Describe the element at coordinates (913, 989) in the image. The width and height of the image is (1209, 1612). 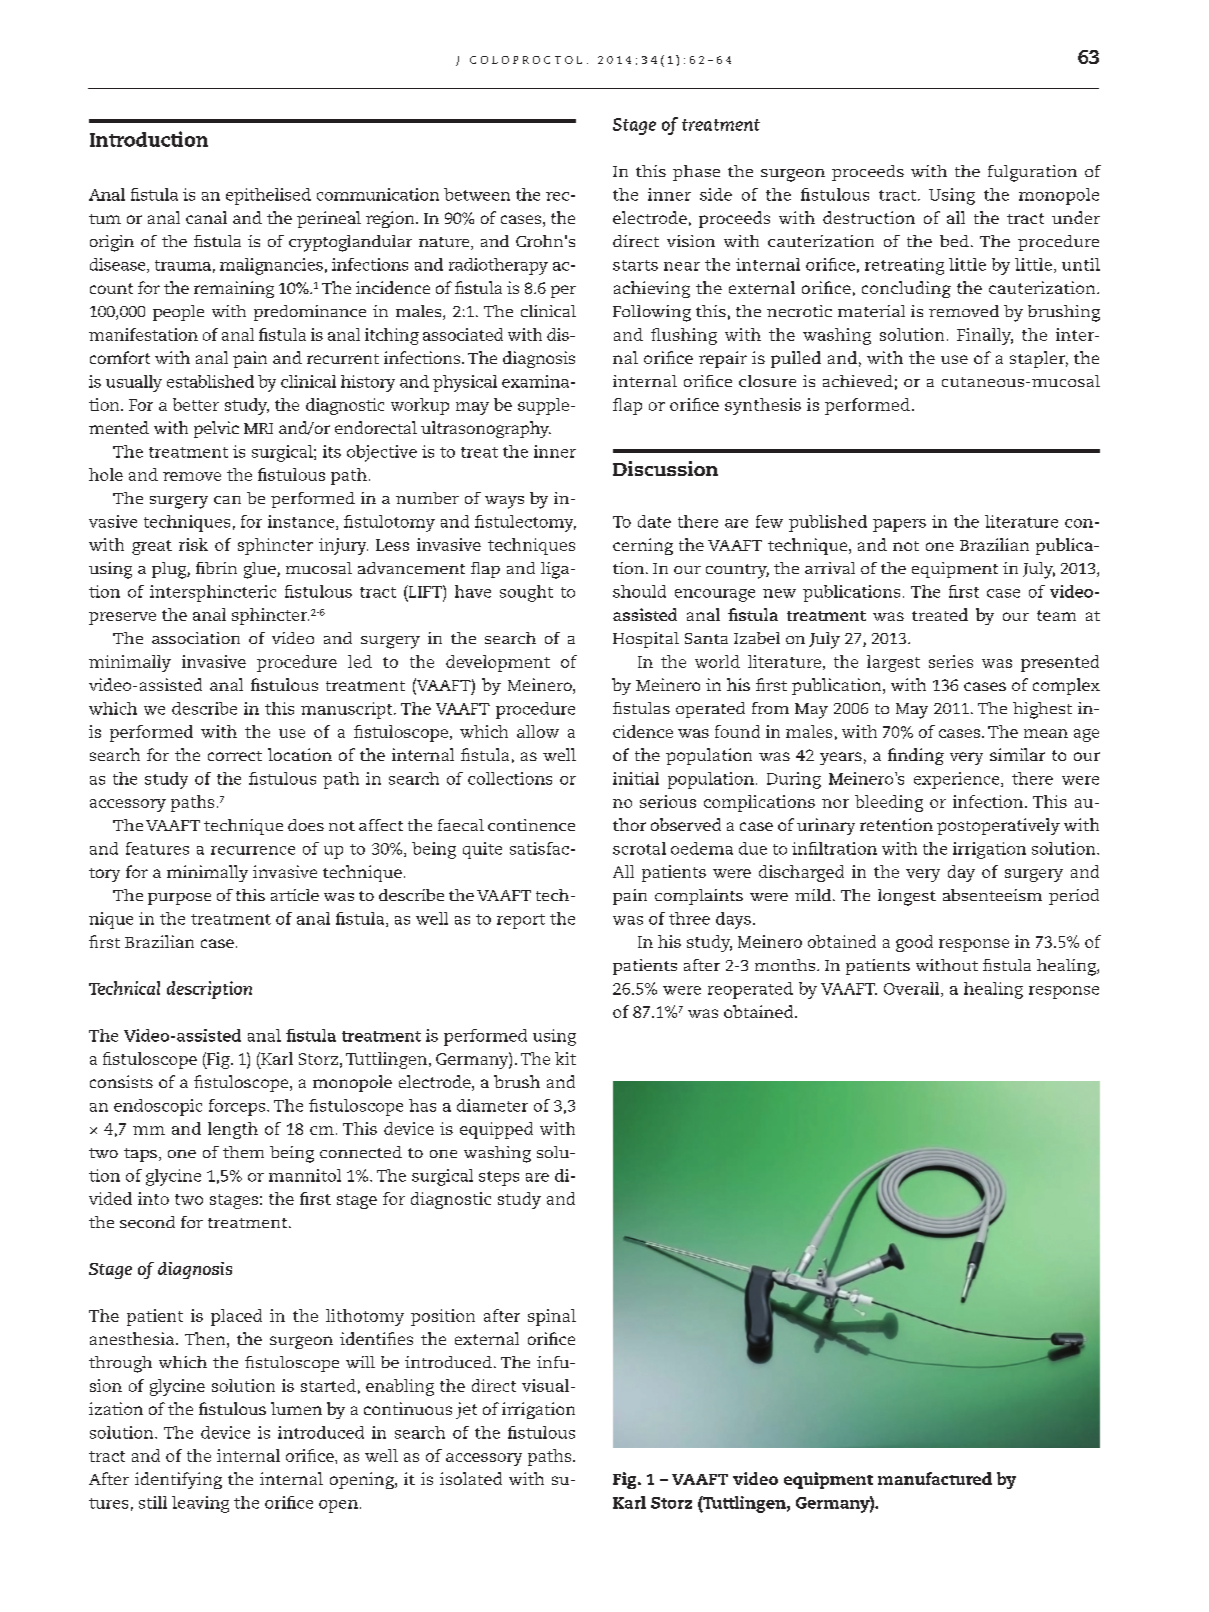
I see `Overall` at that location.
